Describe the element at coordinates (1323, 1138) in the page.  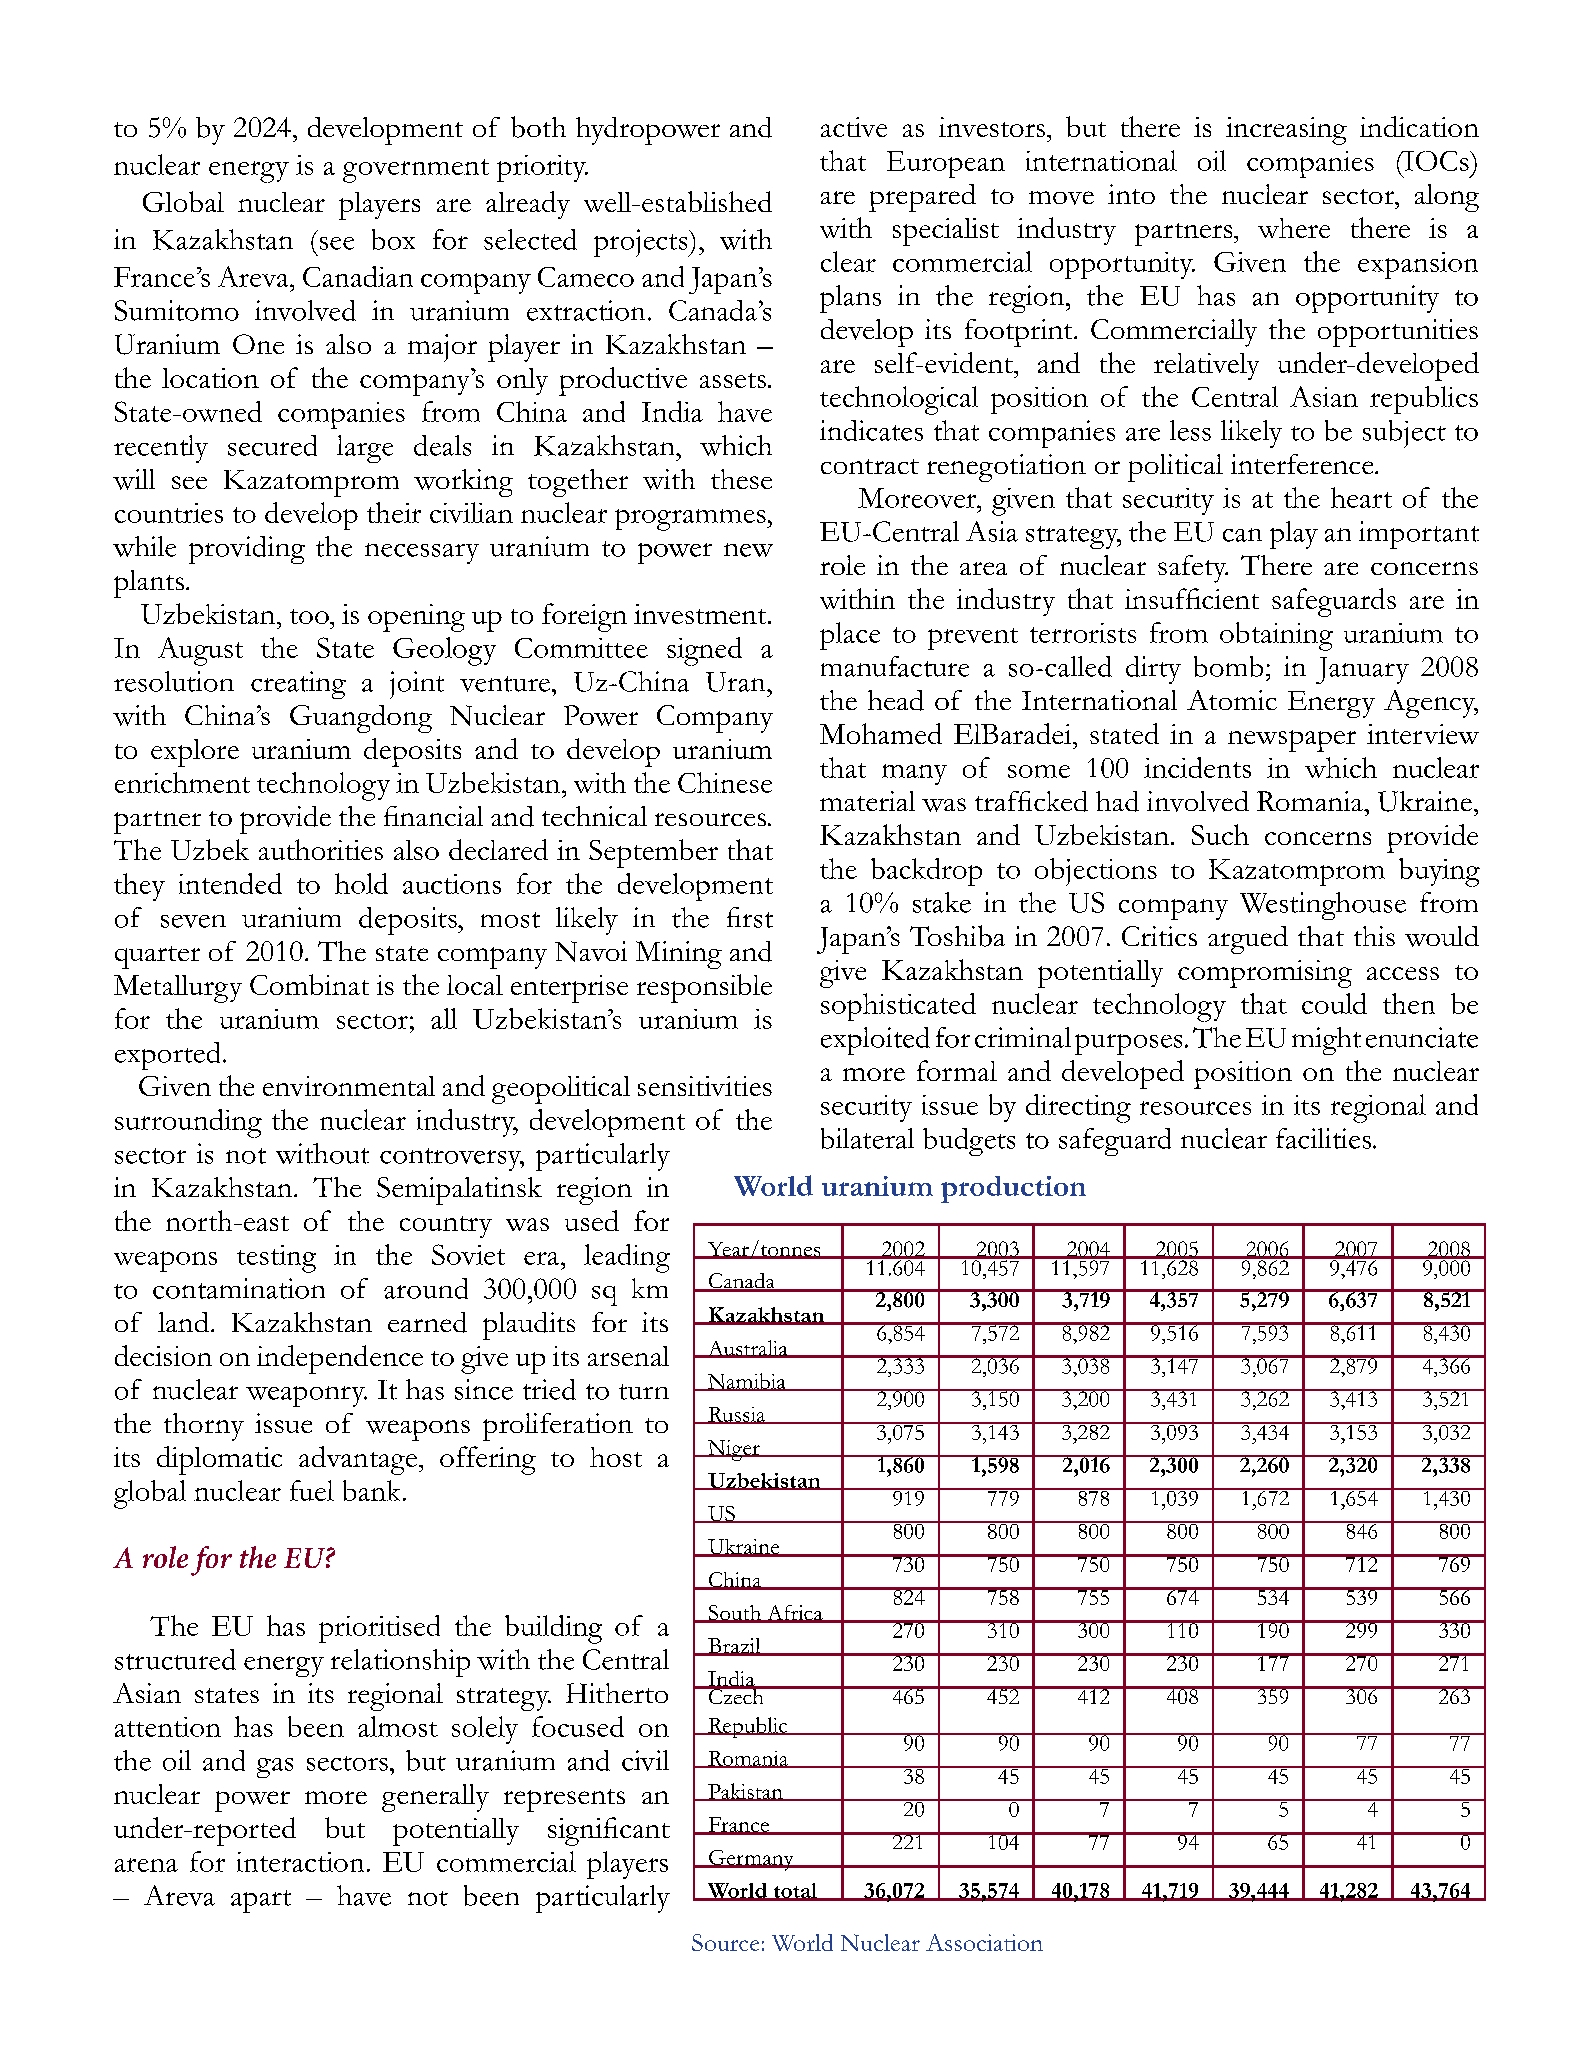
I see `facilities` at that location.
